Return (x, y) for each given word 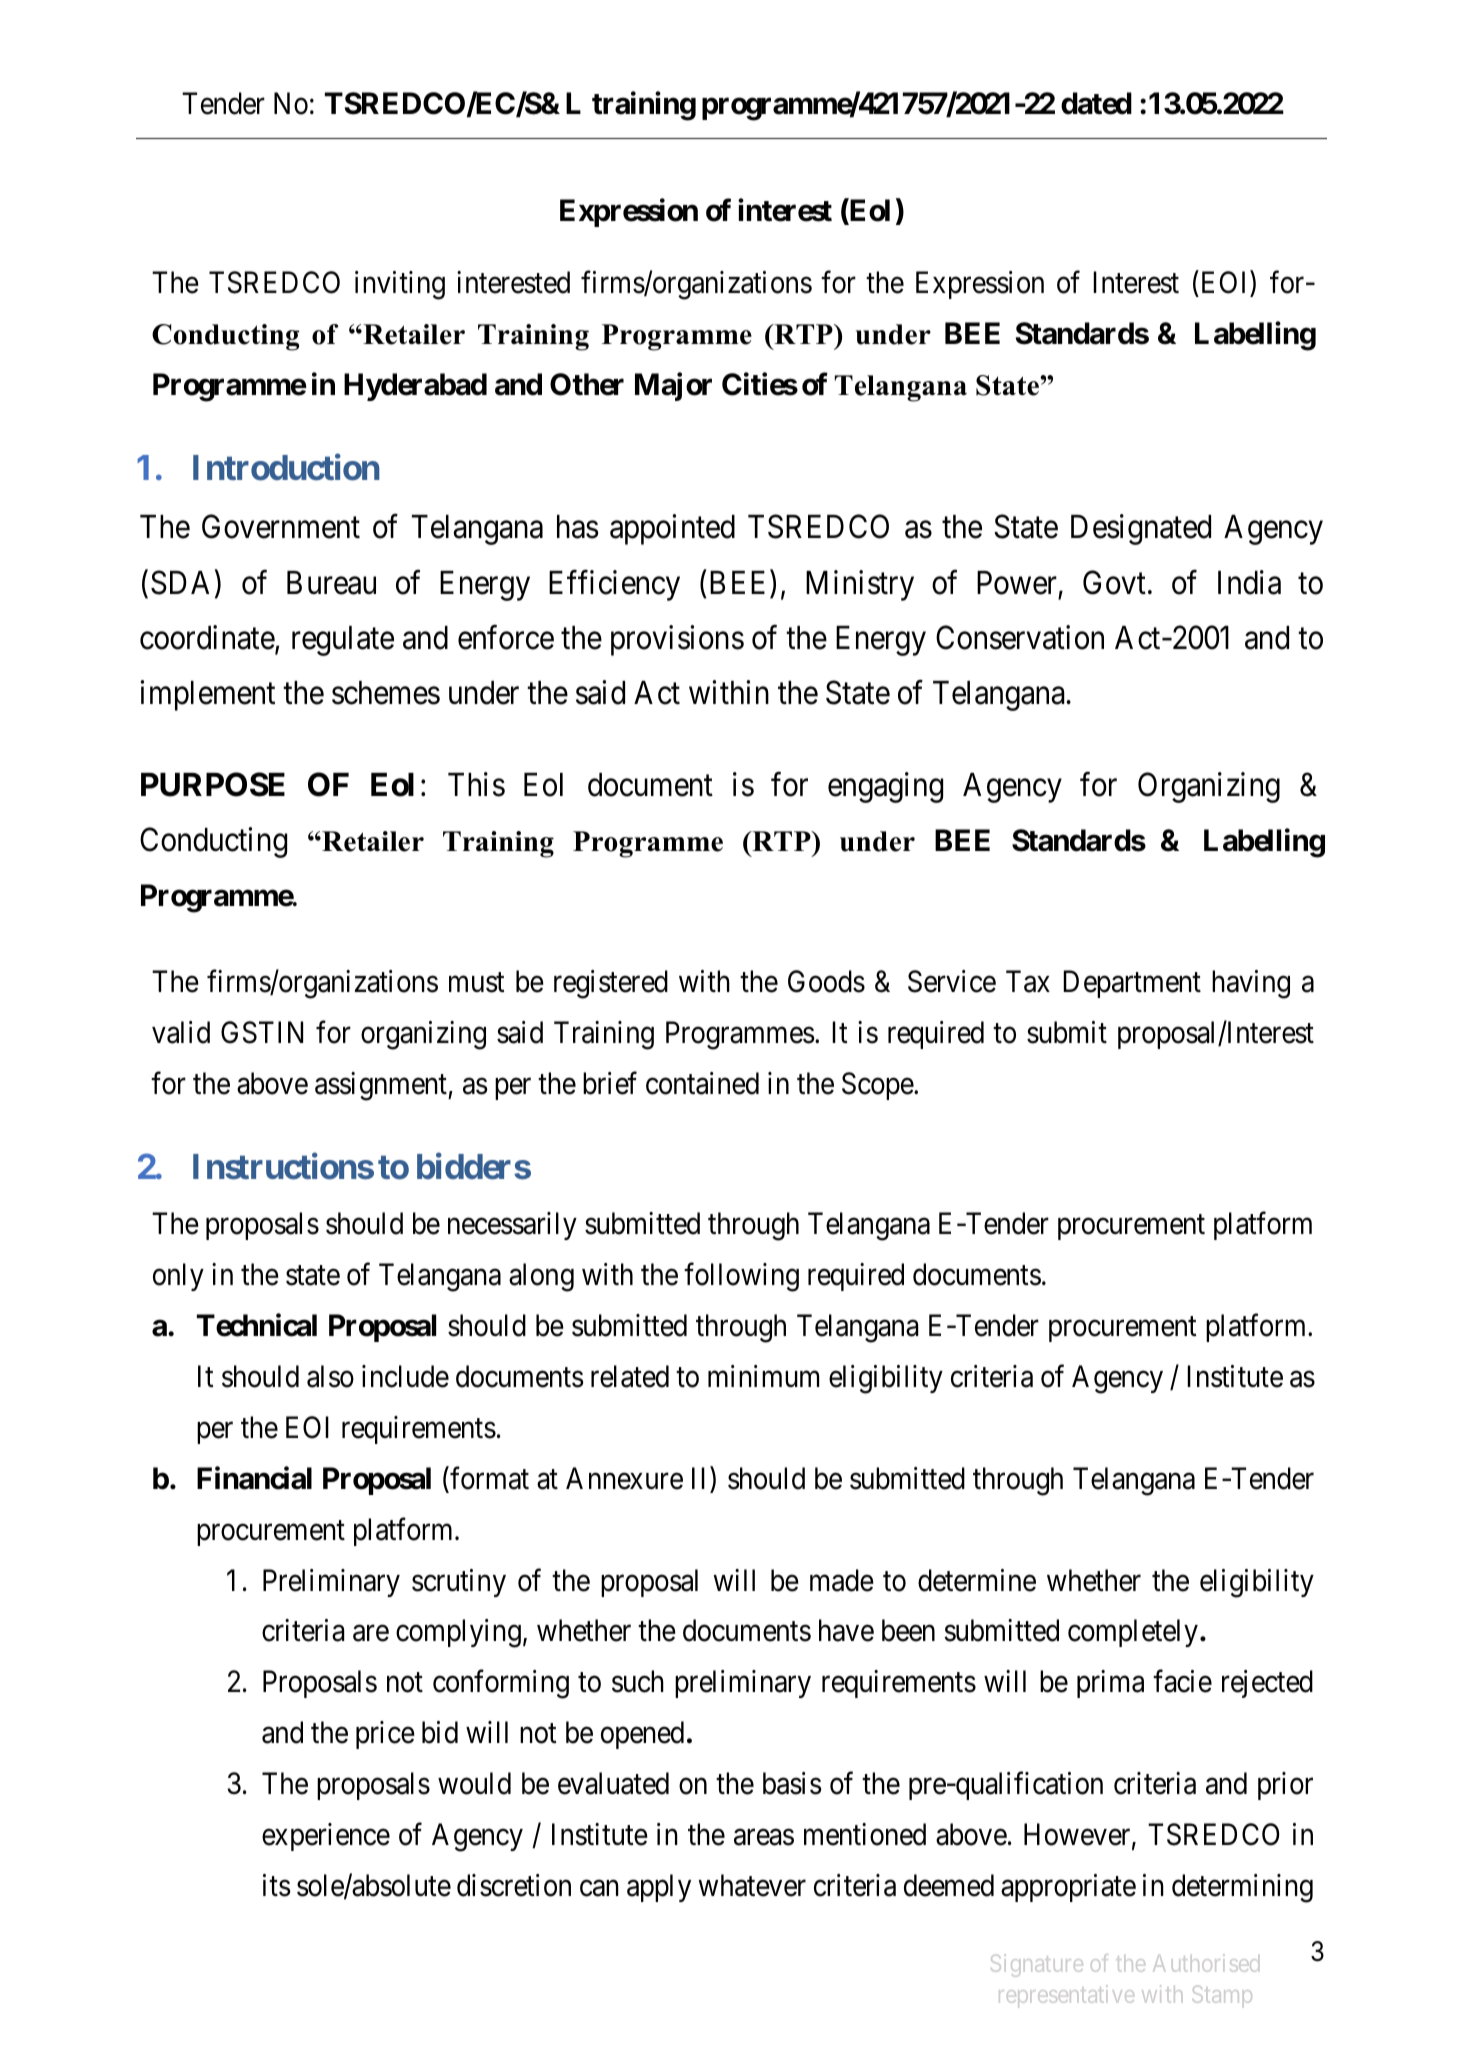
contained (702, 1083)
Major (673, 387)
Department (1132, 984)
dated (1096, 103)
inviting (400, 285)
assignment (382, 1086)
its (277, 1885)
